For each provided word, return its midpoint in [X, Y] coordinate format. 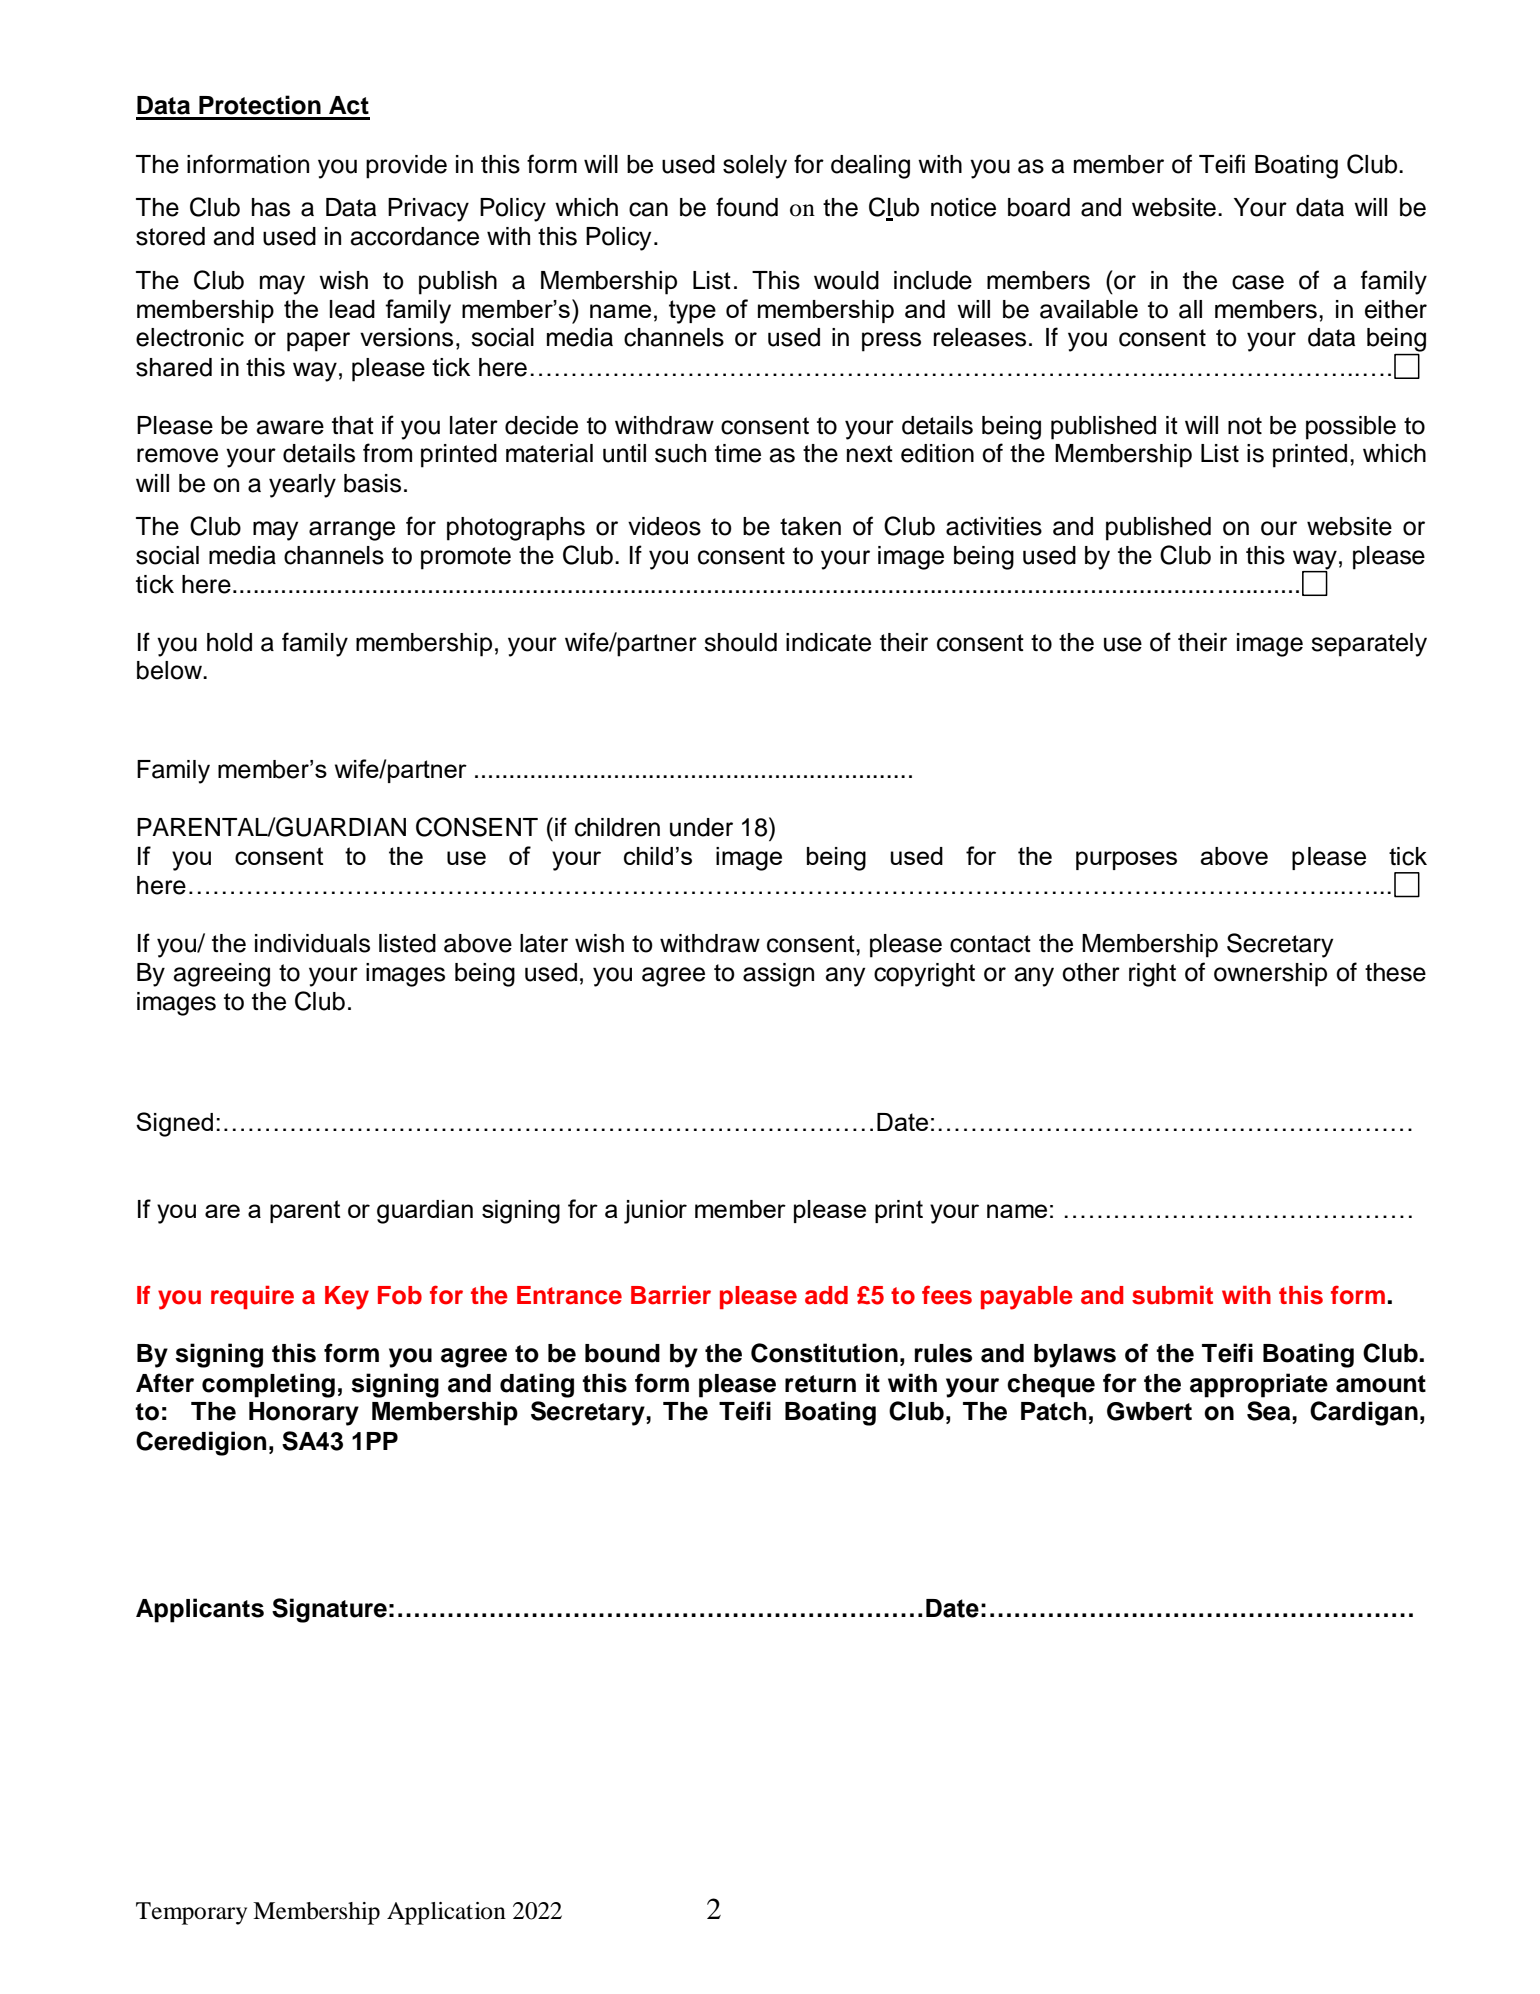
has [271, 207]
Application [446, 1913]
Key [347, 1298]
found [747, 207]
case [1258, 282]
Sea [1270, 1411]
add [826, 1295]
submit [1172, 1295]
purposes [1126, 860]
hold [229, 642]
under [701, 827]
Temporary [191, 1913]
